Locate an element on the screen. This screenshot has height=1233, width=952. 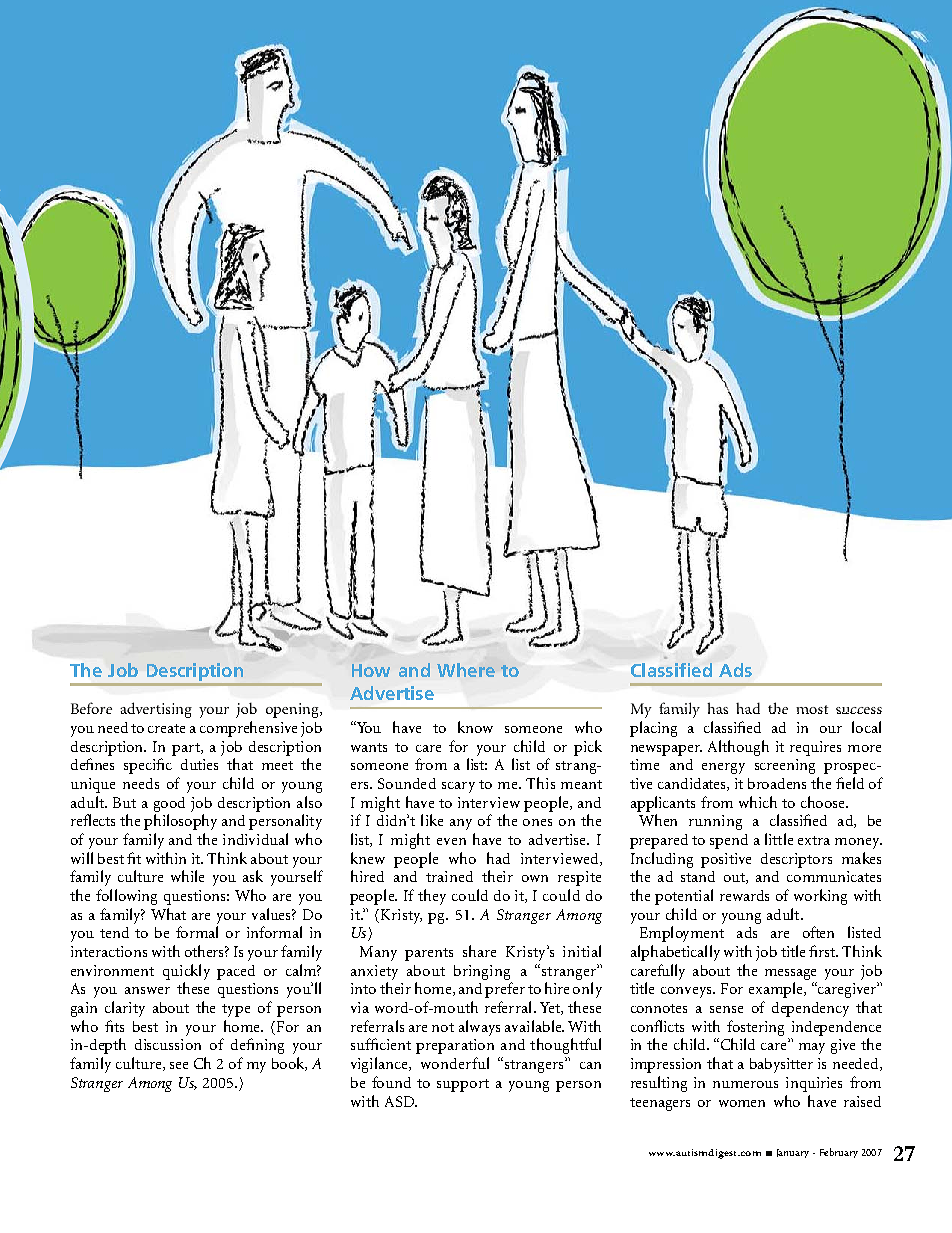
answer is located at coordinates (147, 990).
